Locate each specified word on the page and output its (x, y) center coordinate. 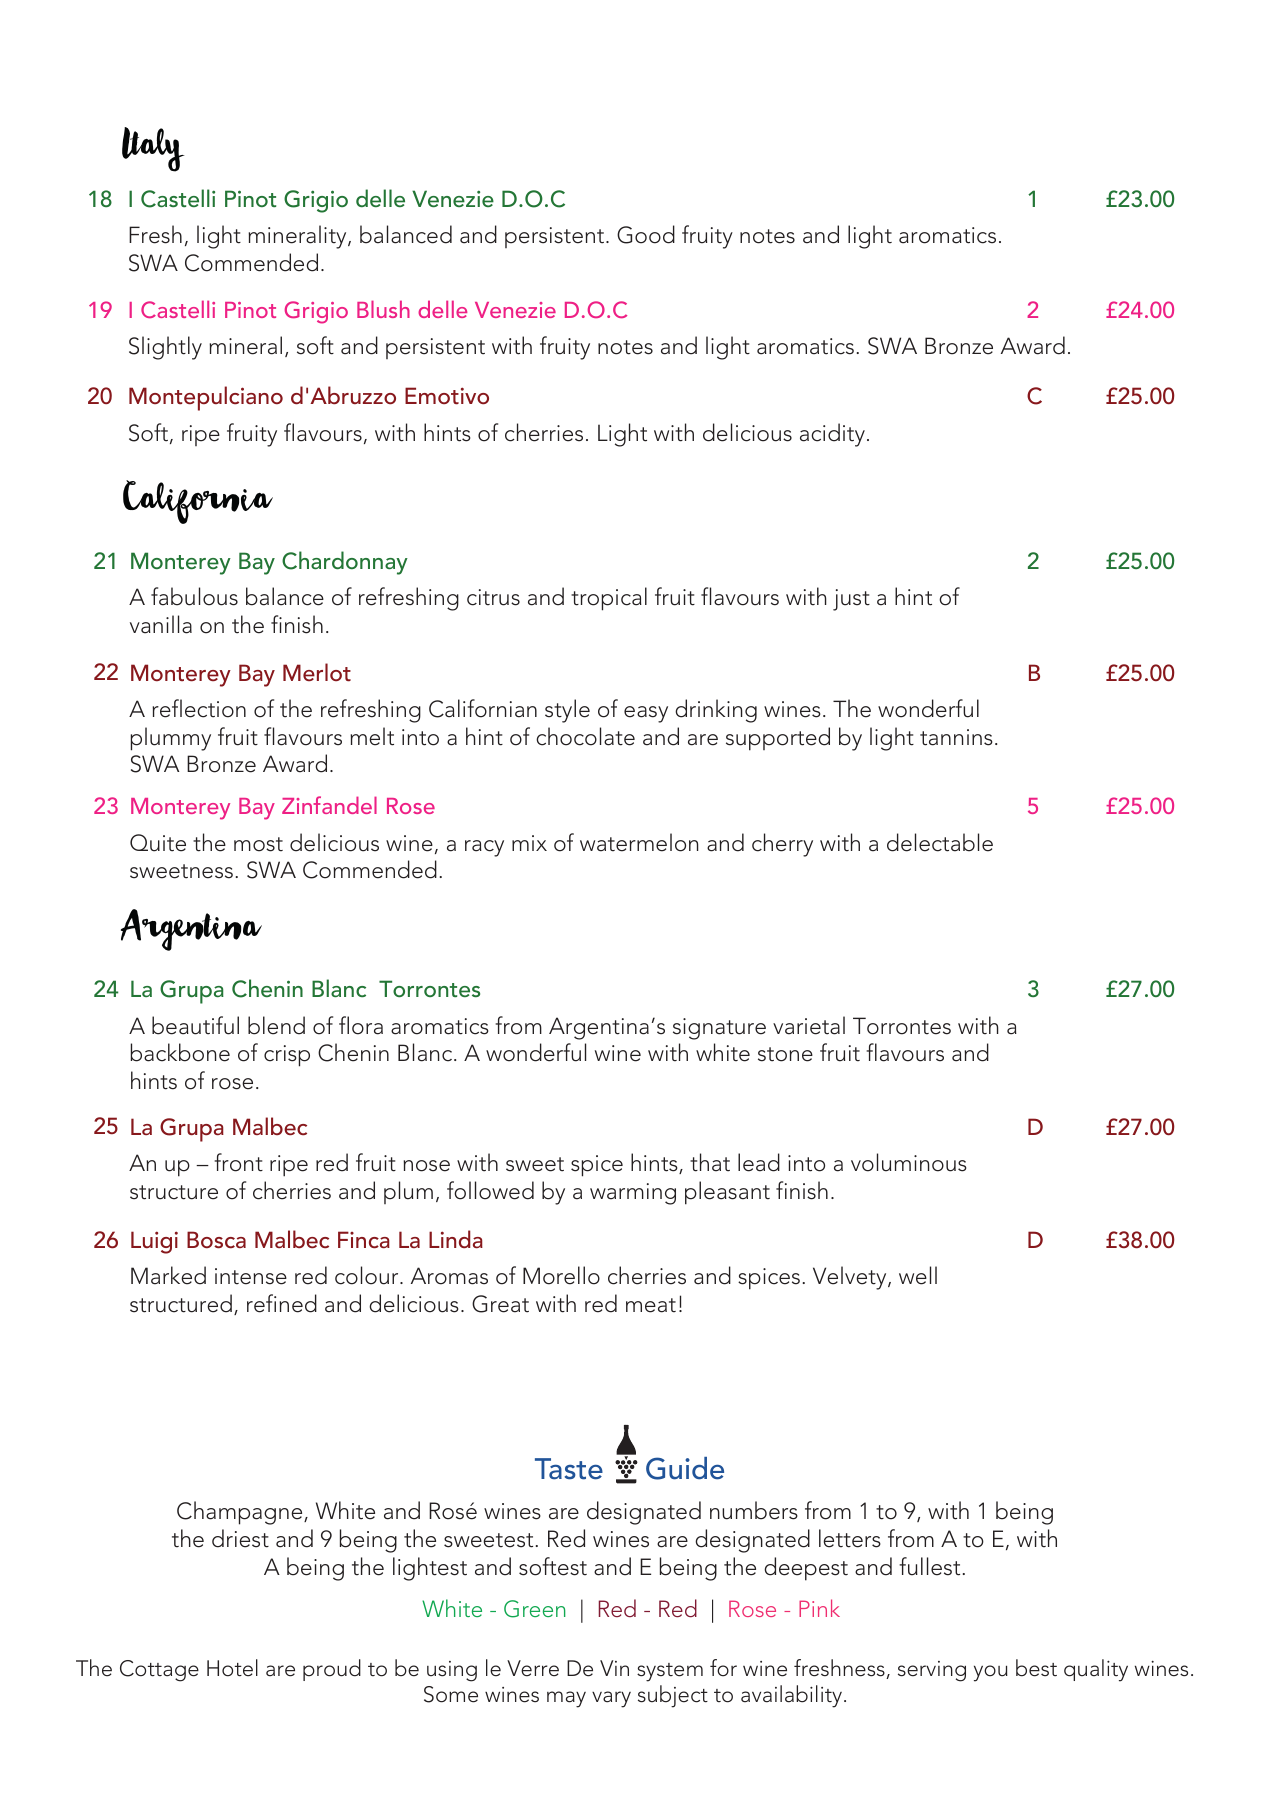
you (991, 1673)
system (670, 1672)
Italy (153, 149)
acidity (832, 435)
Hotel (232, 1668)
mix (529, 843)
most (258, 844)
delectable (940, 842)
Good (646, 234)
